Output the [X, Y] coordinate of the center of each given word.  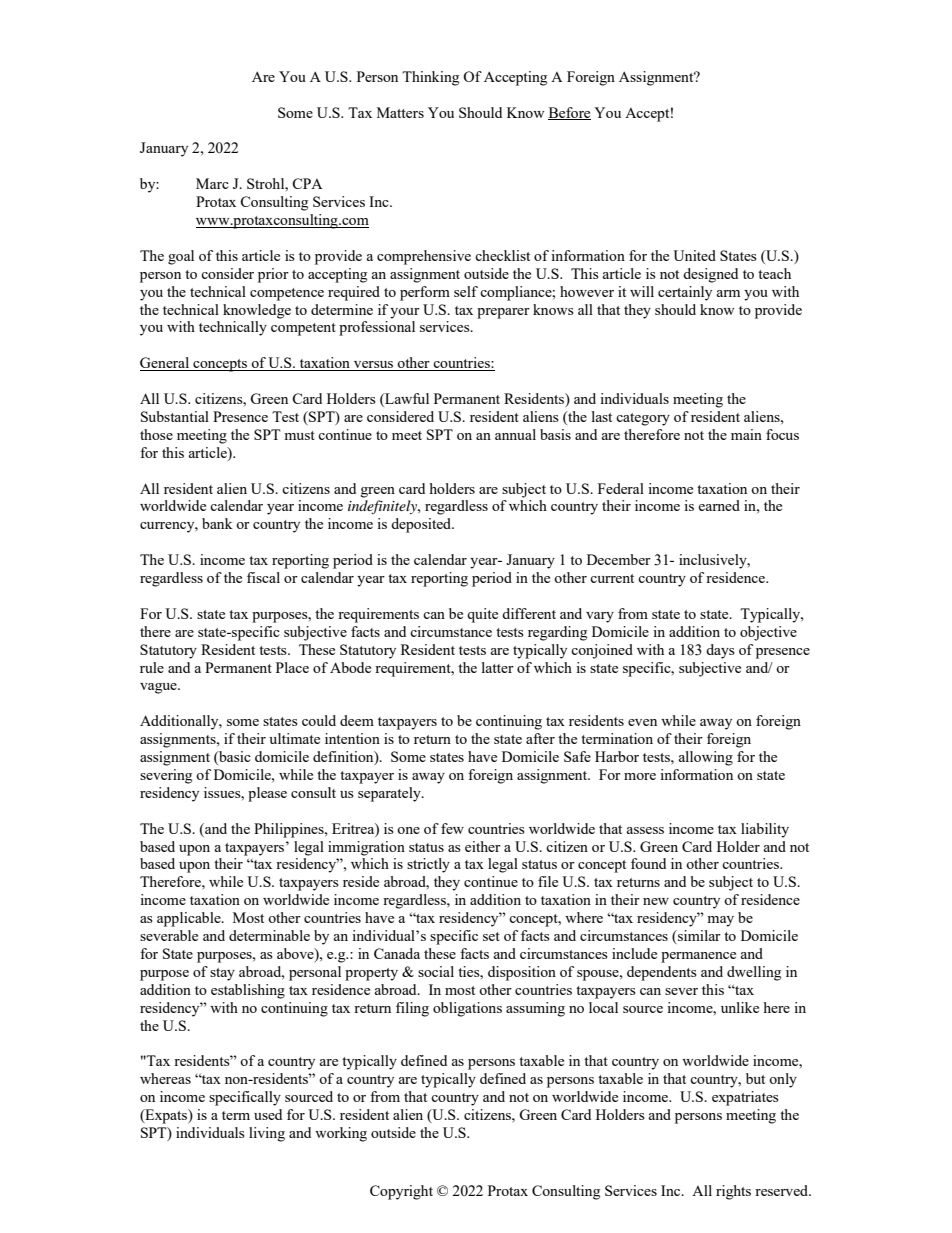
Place [292, 667]
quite [482, 615]
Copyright [401, 1192]
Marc [212, 183]
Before [569, 113]
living [267, 1134]
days [720, 651]
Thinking [430, 78]
